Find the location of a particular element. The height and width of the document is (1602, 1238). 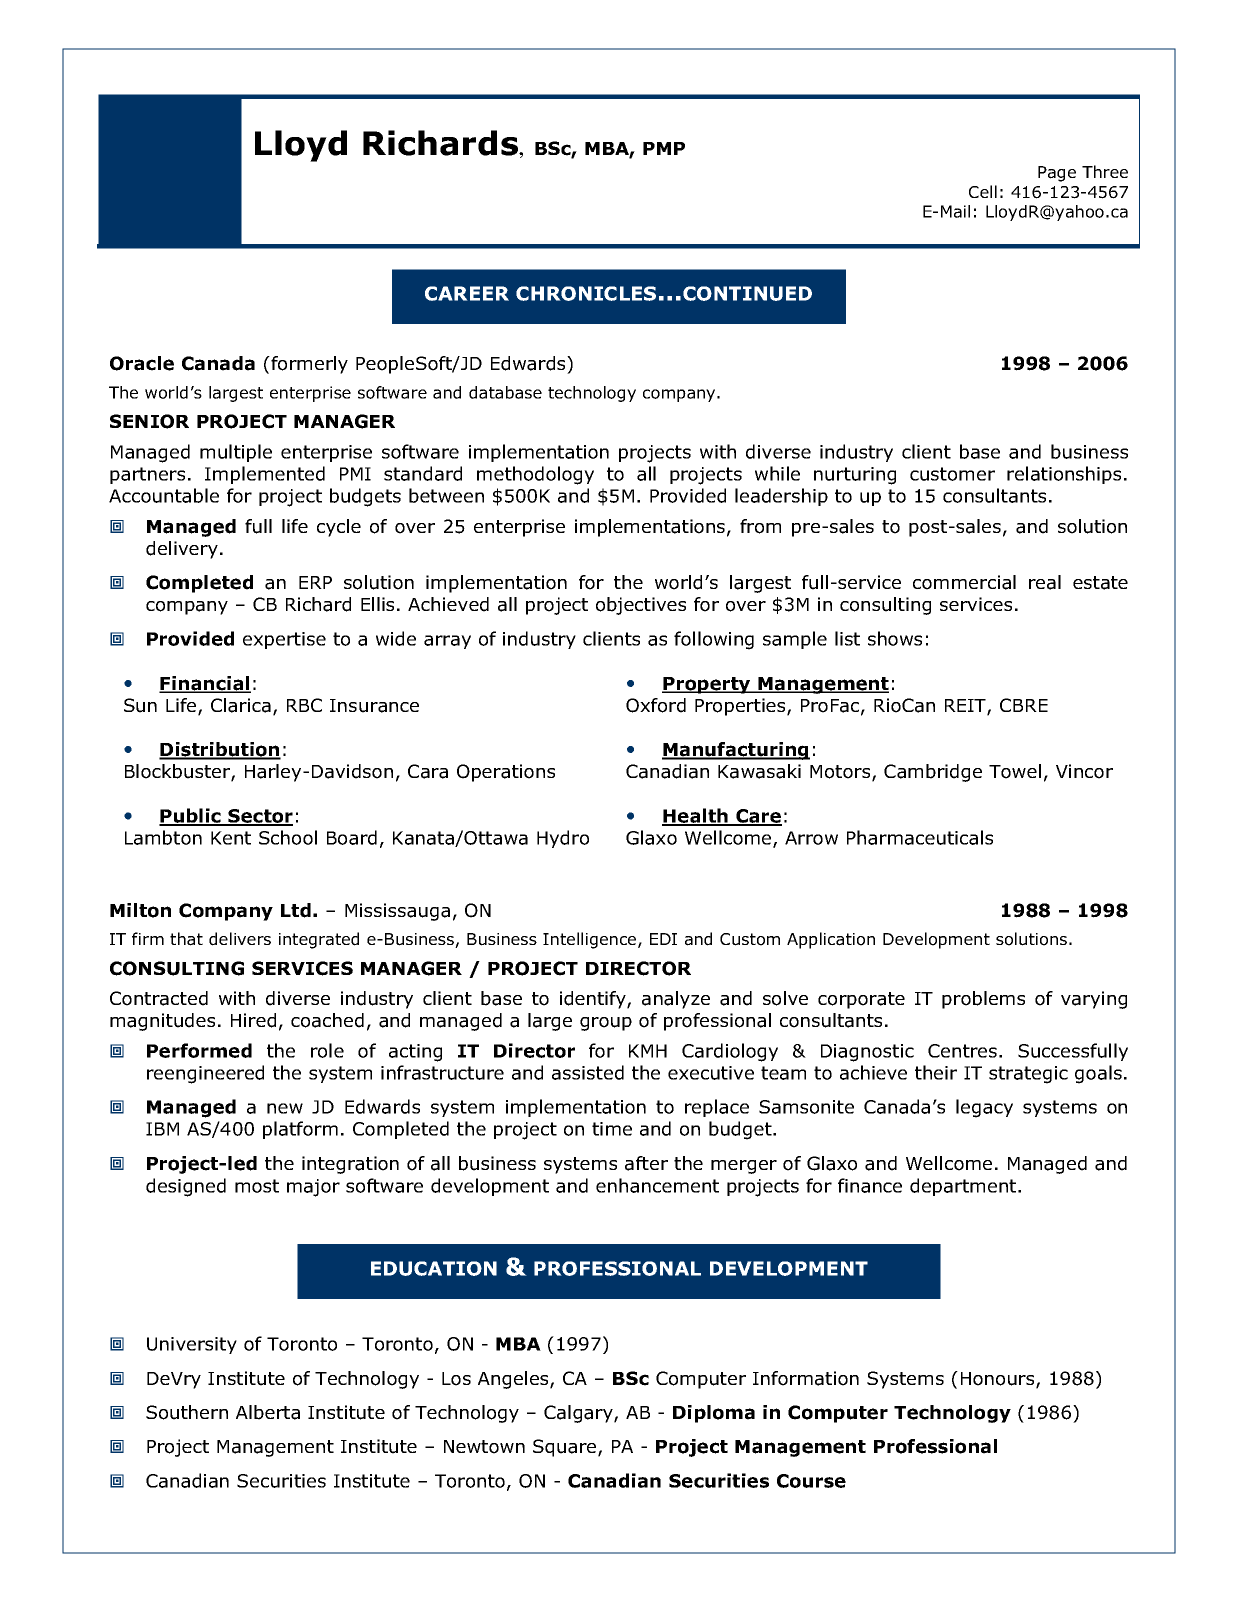

PMP is located at coordinates (664, 148).
